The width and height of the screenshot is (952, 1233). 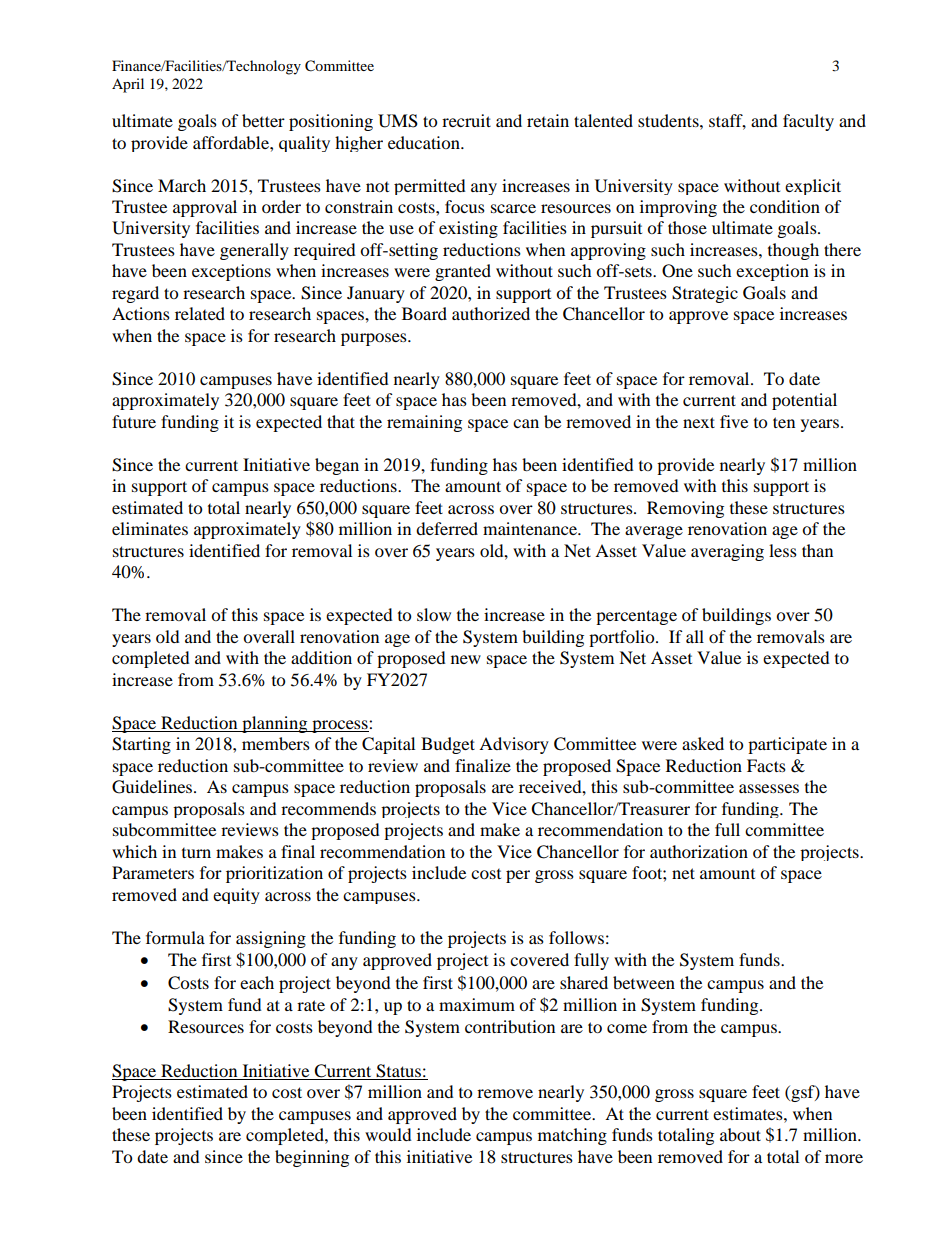 I want to click on beginning, so click(x=312, y=1158).
